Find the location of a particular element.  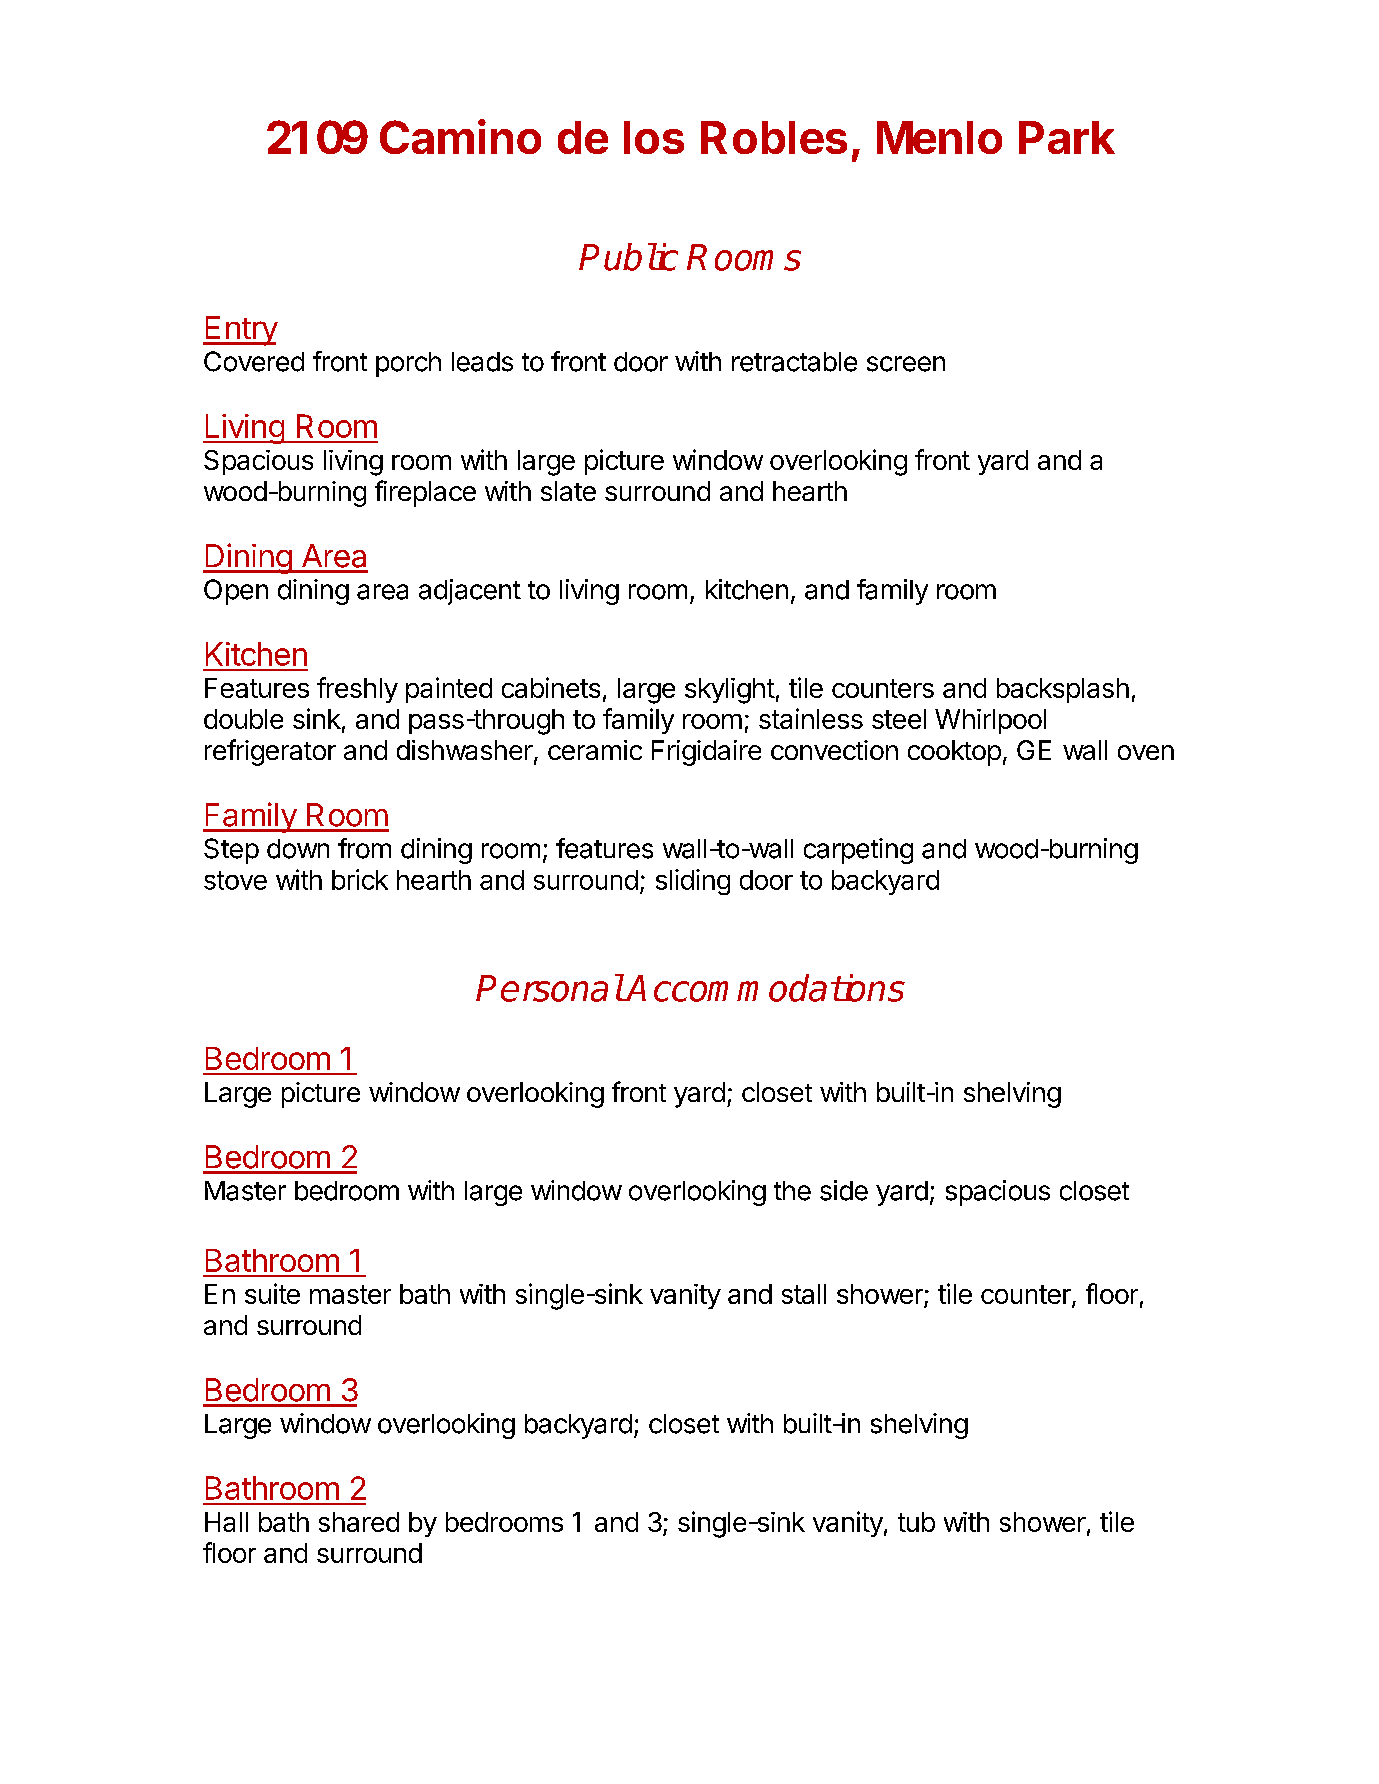

shared is located at coordinates (359, 1522).
